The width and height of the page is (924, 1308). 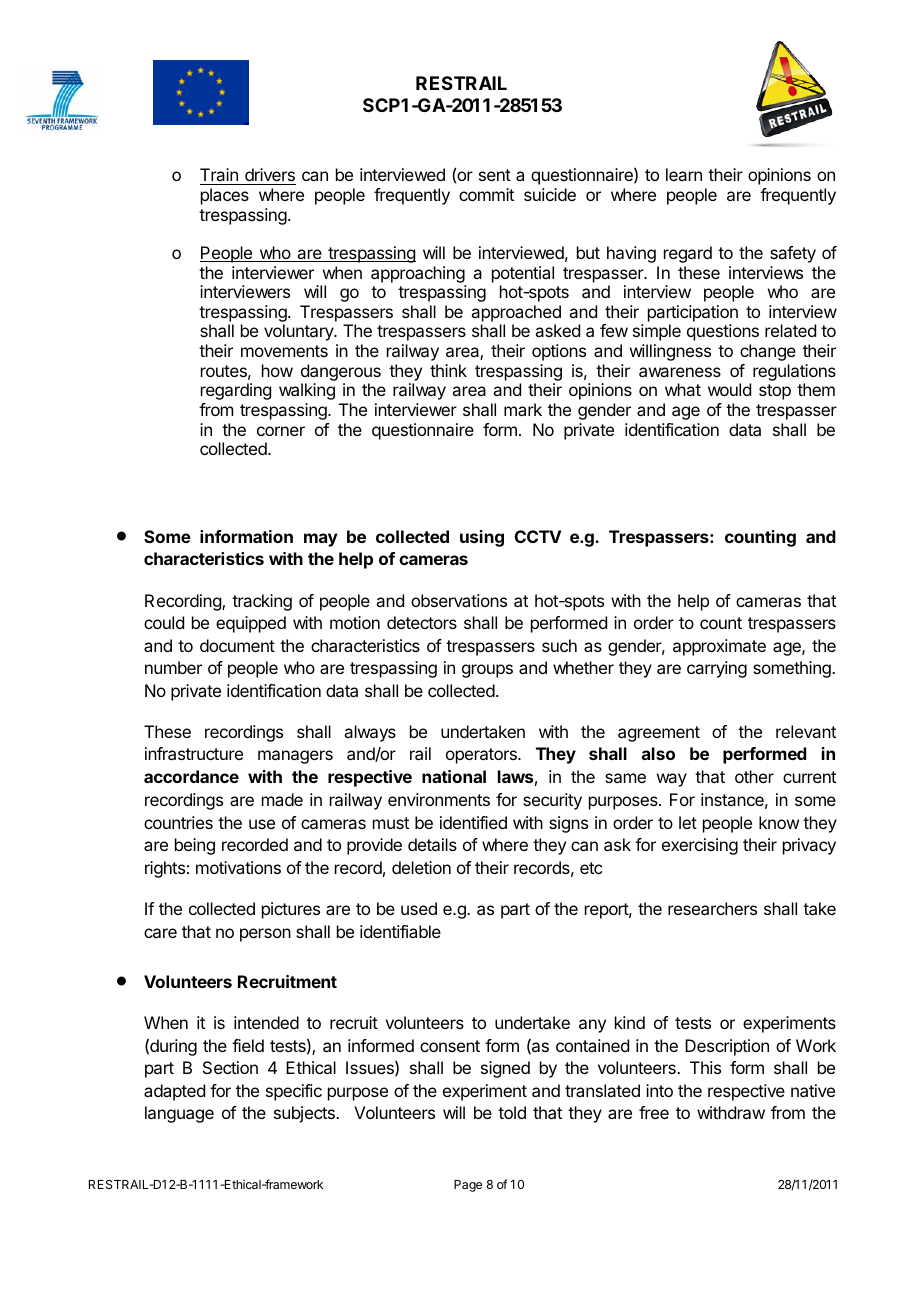 I want to click on used, so click(x=419, y=908).
